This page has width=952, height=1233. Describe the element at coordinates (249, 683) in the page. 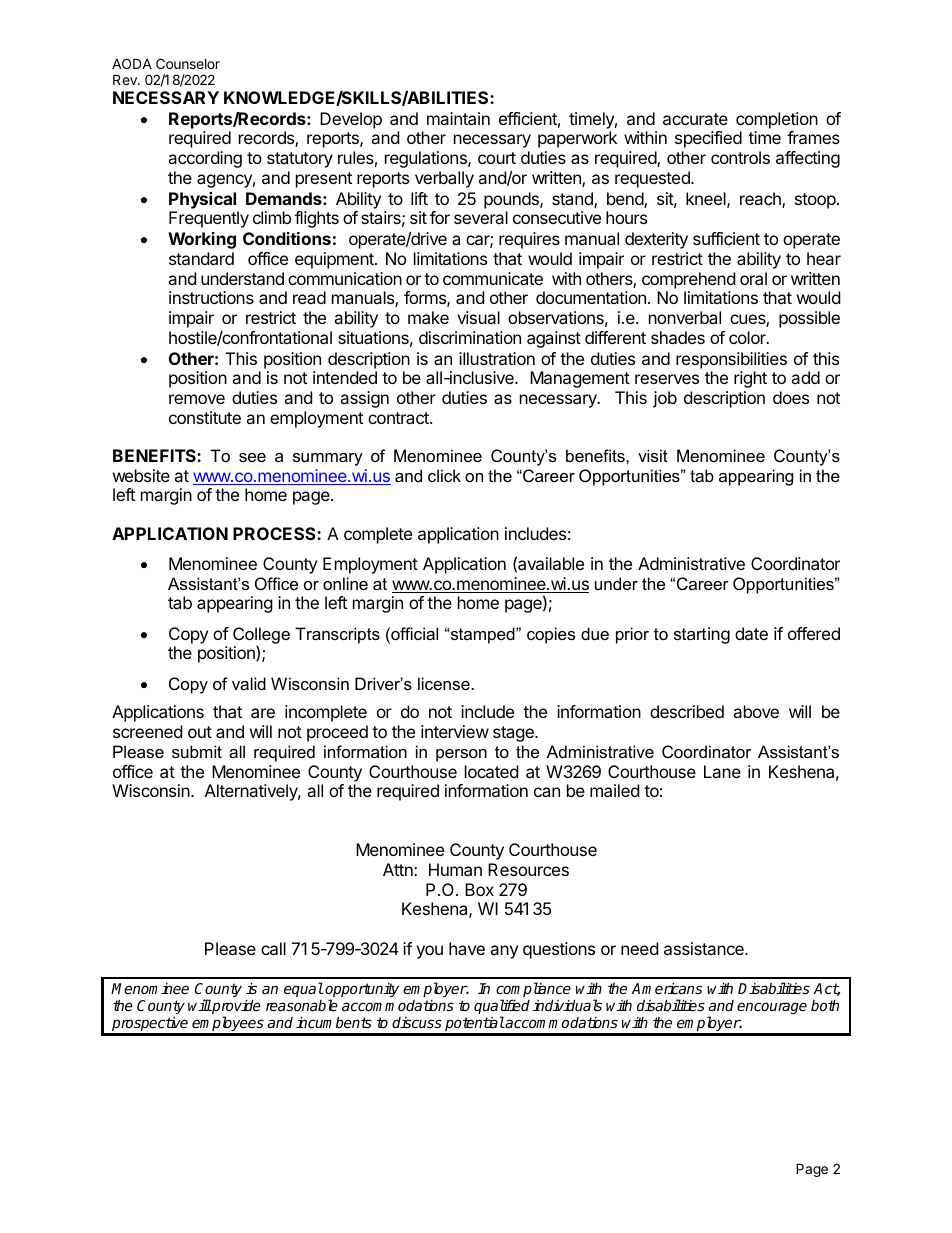

I see `valid` at that location.
